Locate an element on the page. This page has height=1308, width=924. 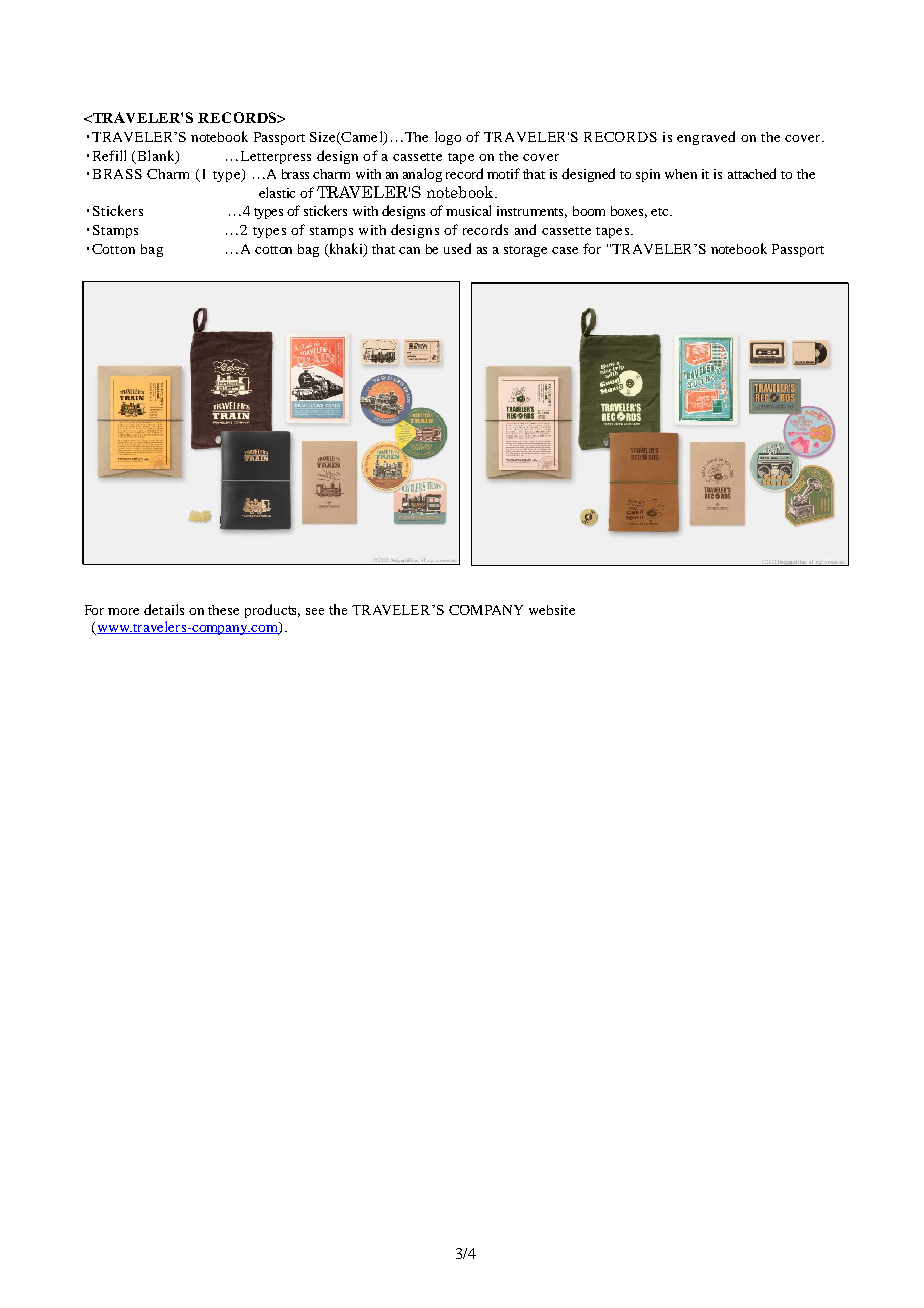
case is located at coordinates (565, 250).
